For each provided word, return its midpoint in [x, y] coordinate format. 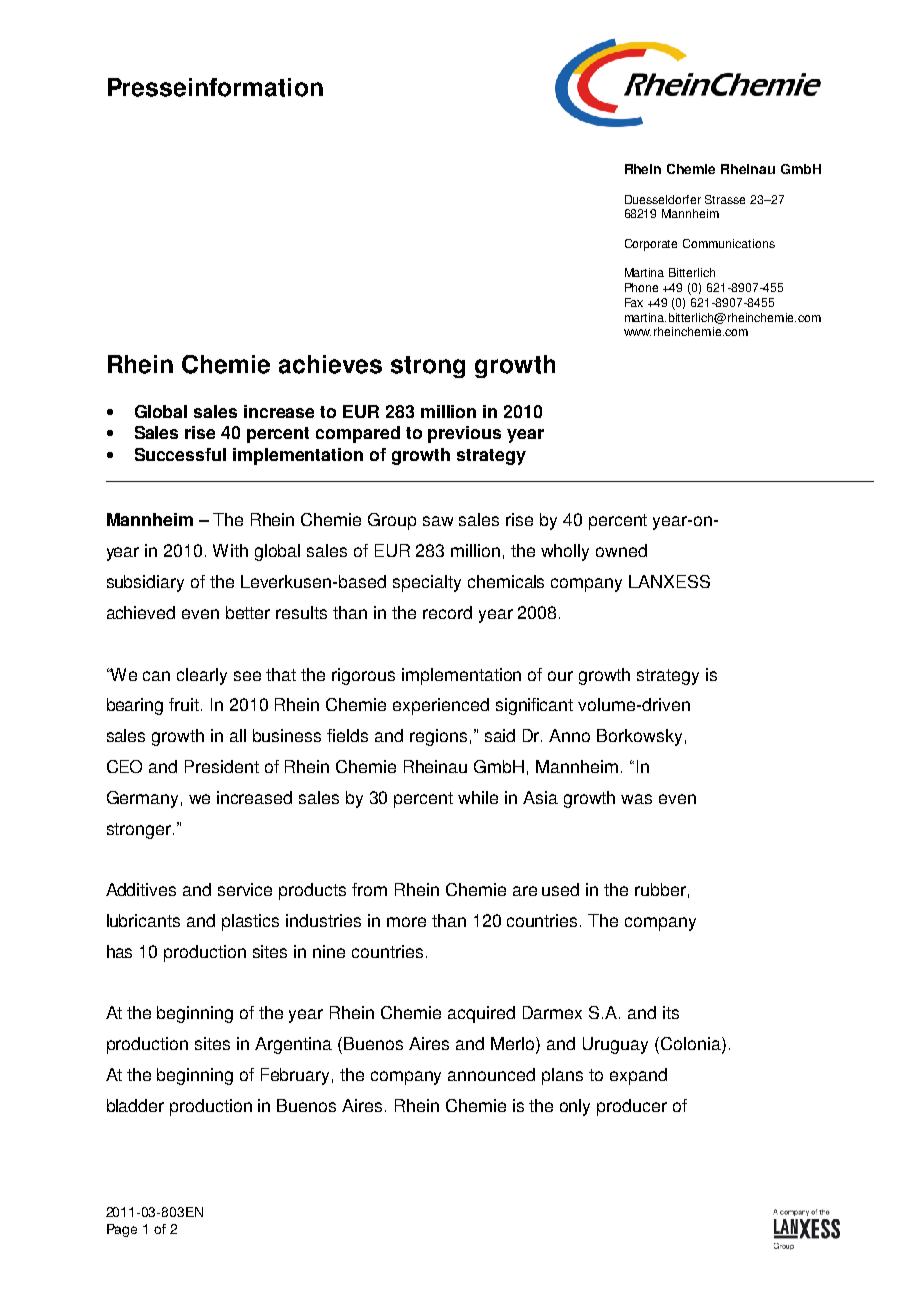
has [119, 951]
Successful [180, 454]
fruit [185, 704]
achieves [330, 364]
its [671, 1012]
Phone [641, 287]
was [636, 799]
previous [464, 434]
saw [438, 521]
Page [122, 1230]
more [406, 922]
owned [621, 550]
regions [438, 737]
